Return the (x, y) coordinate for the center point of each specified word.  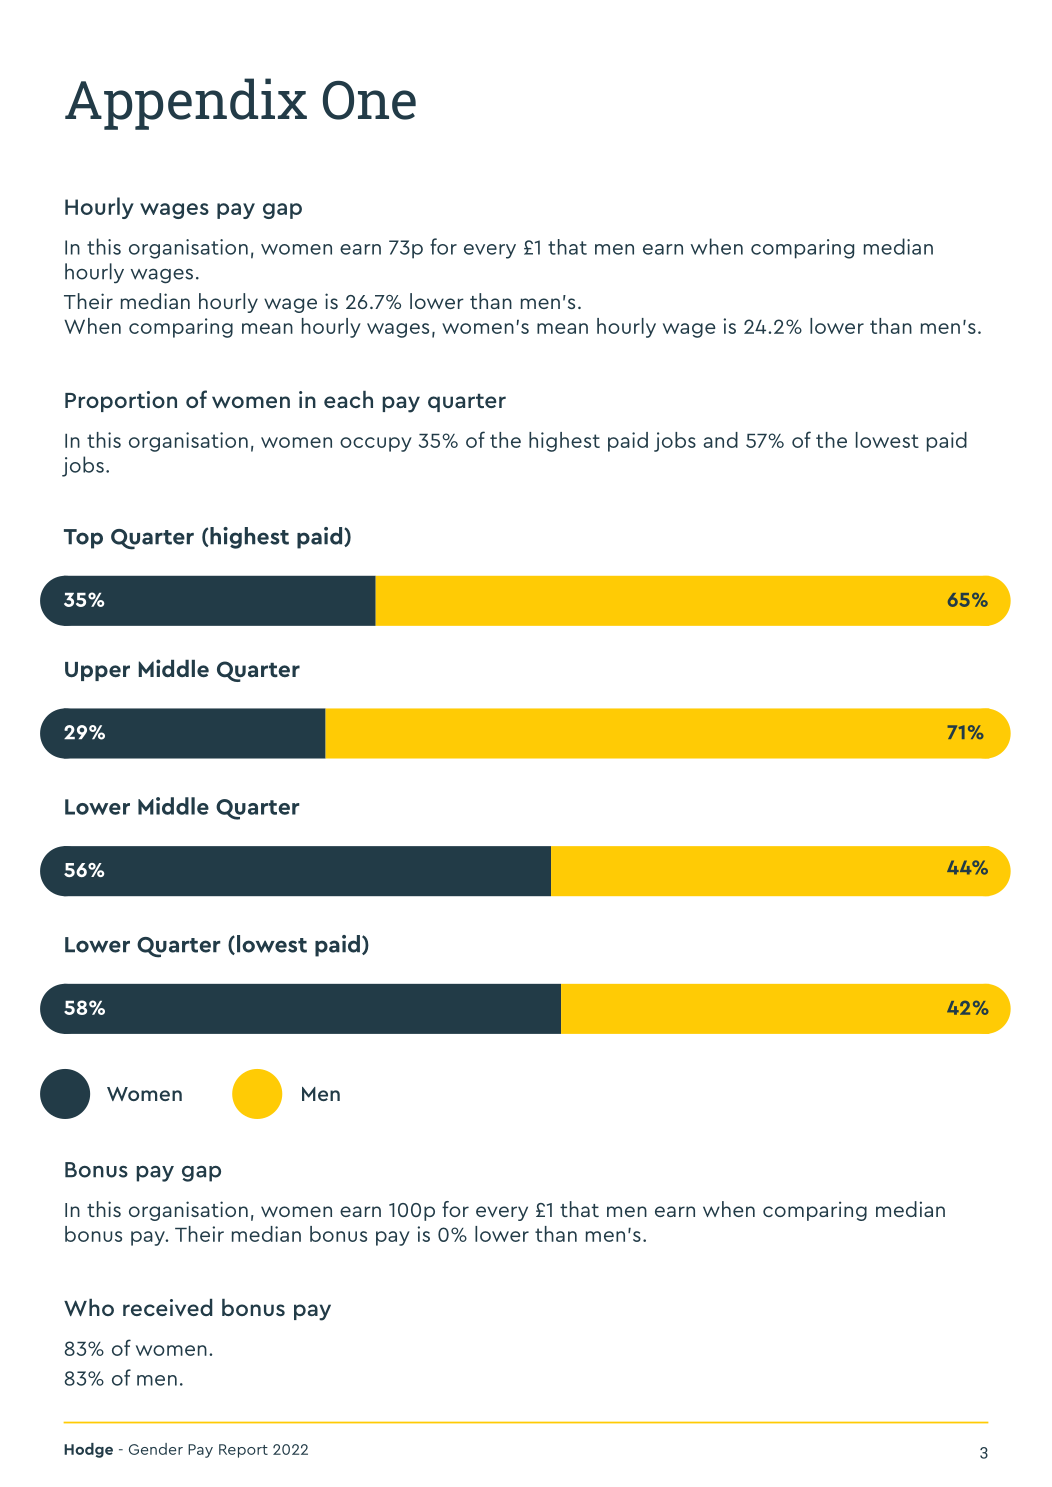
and (721, 440)
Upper (97, 671)
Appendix (186, 104)
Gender (156, 1449)
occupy (376, 444)
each (348, 399)
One (369, 100)
